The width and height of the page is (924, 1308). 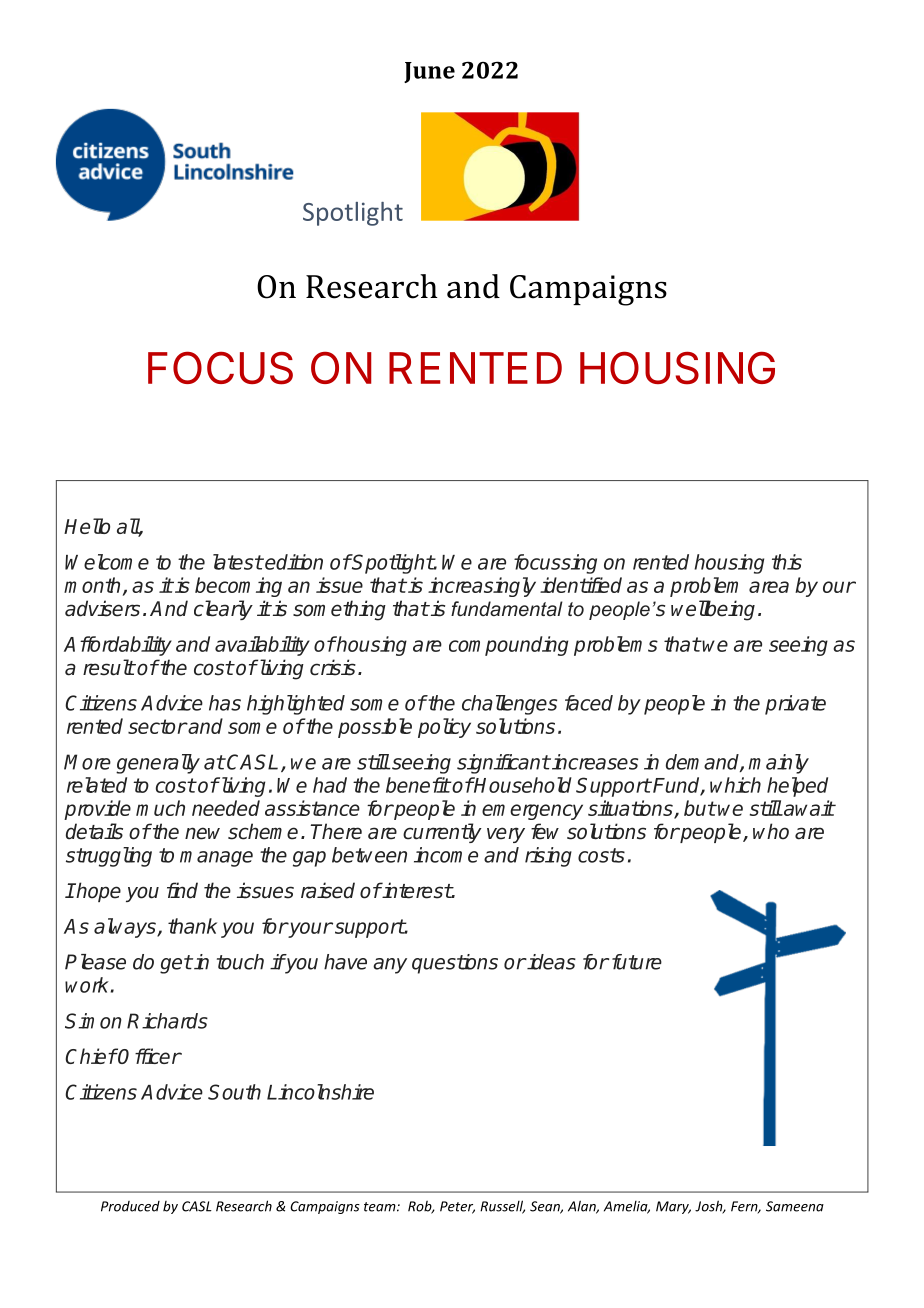 I want to click on Russell, so click(x=502, y=1207).
